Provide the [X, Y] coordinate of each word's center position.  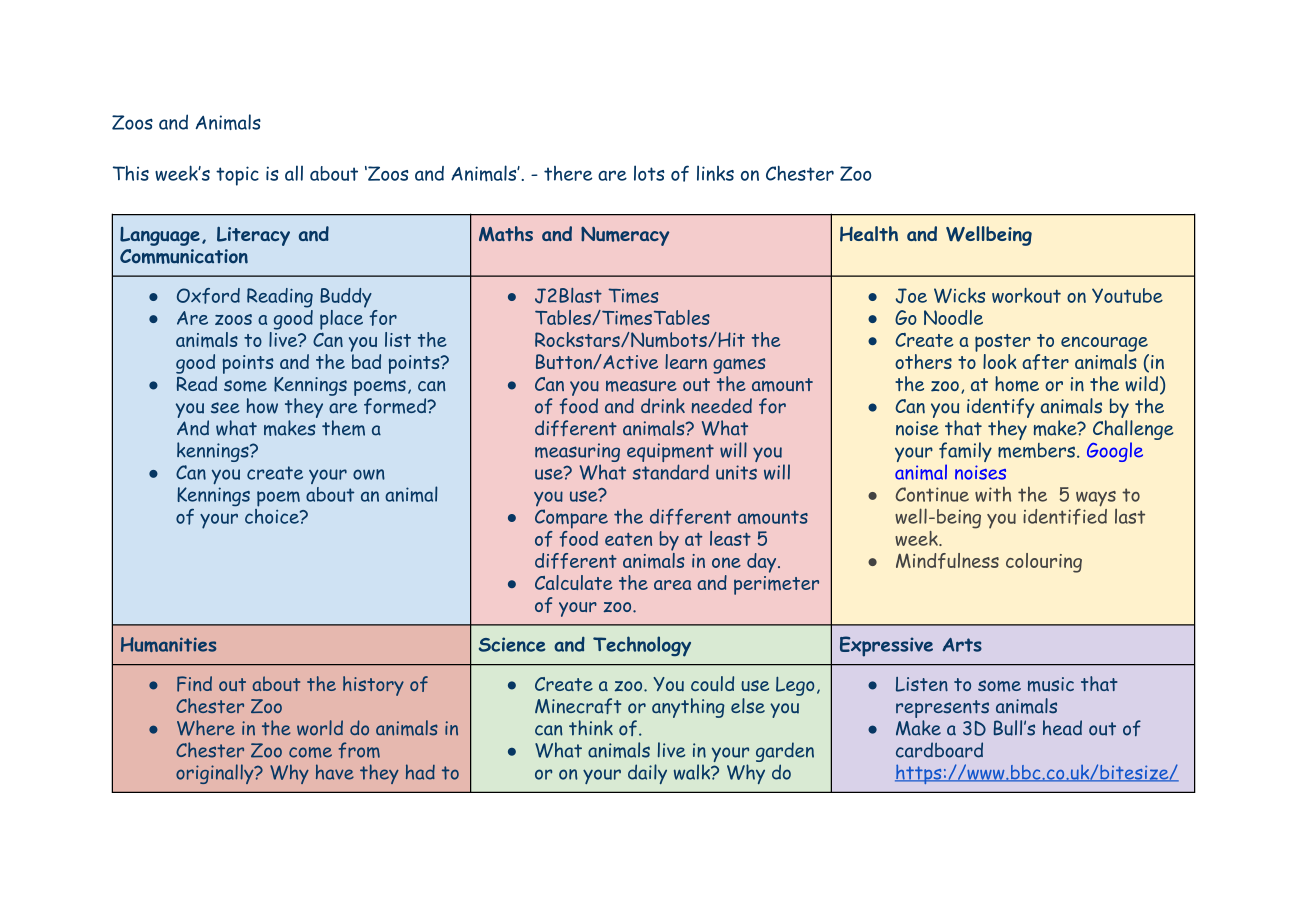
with [993, 494]
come [310, 752]
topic [237, 176]
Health [869, 234]
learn [686, 361]
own [369, 474]
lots [649, 173]
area [672, 585]
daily [647, 774]
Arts [962, 645]
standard [671, 472]
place [343, 318]
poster [1003, 343]
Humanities [168, 644]
